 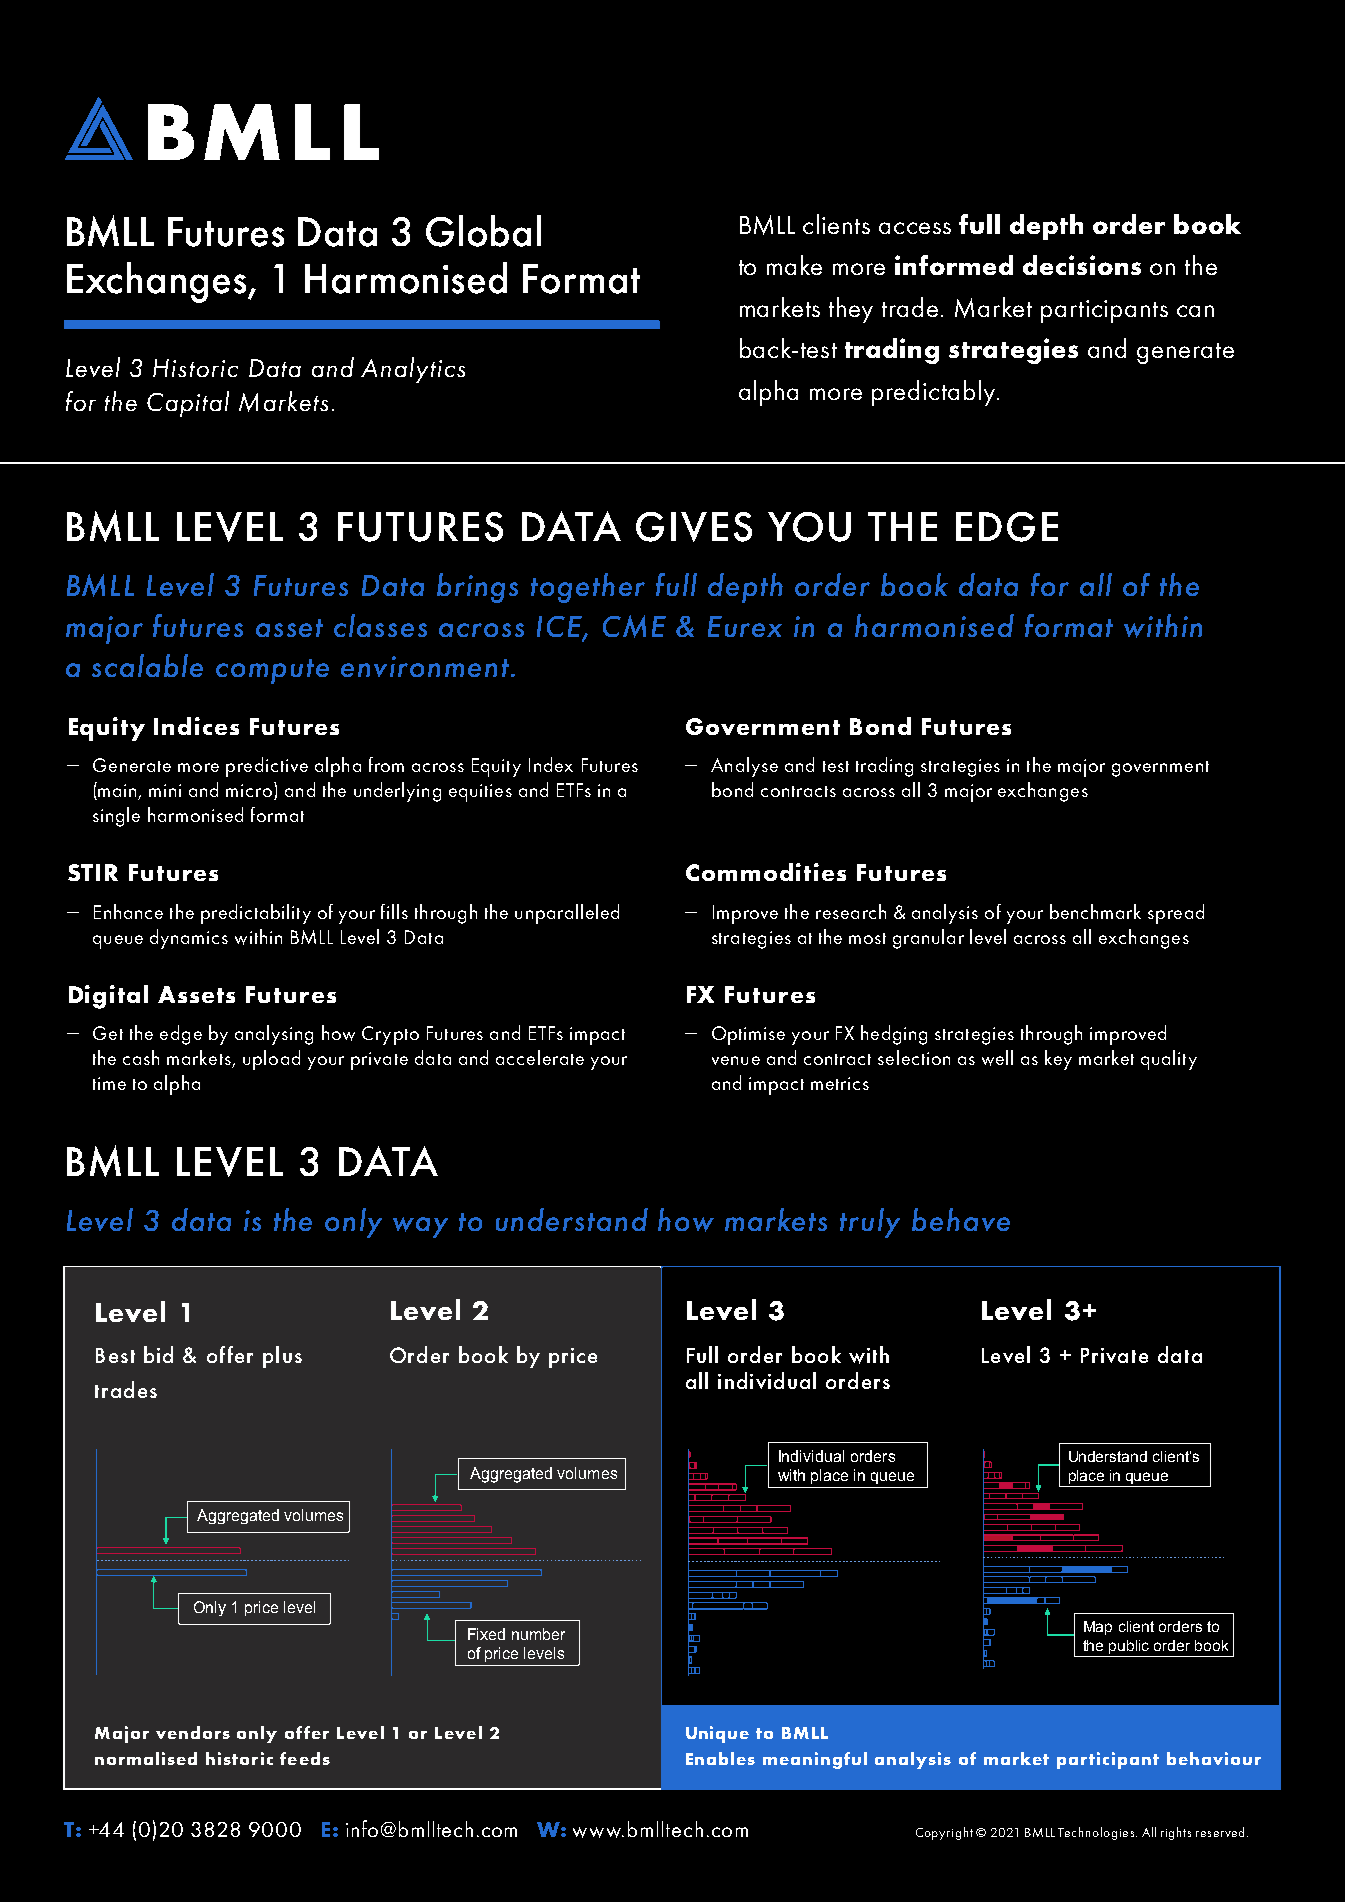 I want to click on key, so click(x=1058, y=1060).
